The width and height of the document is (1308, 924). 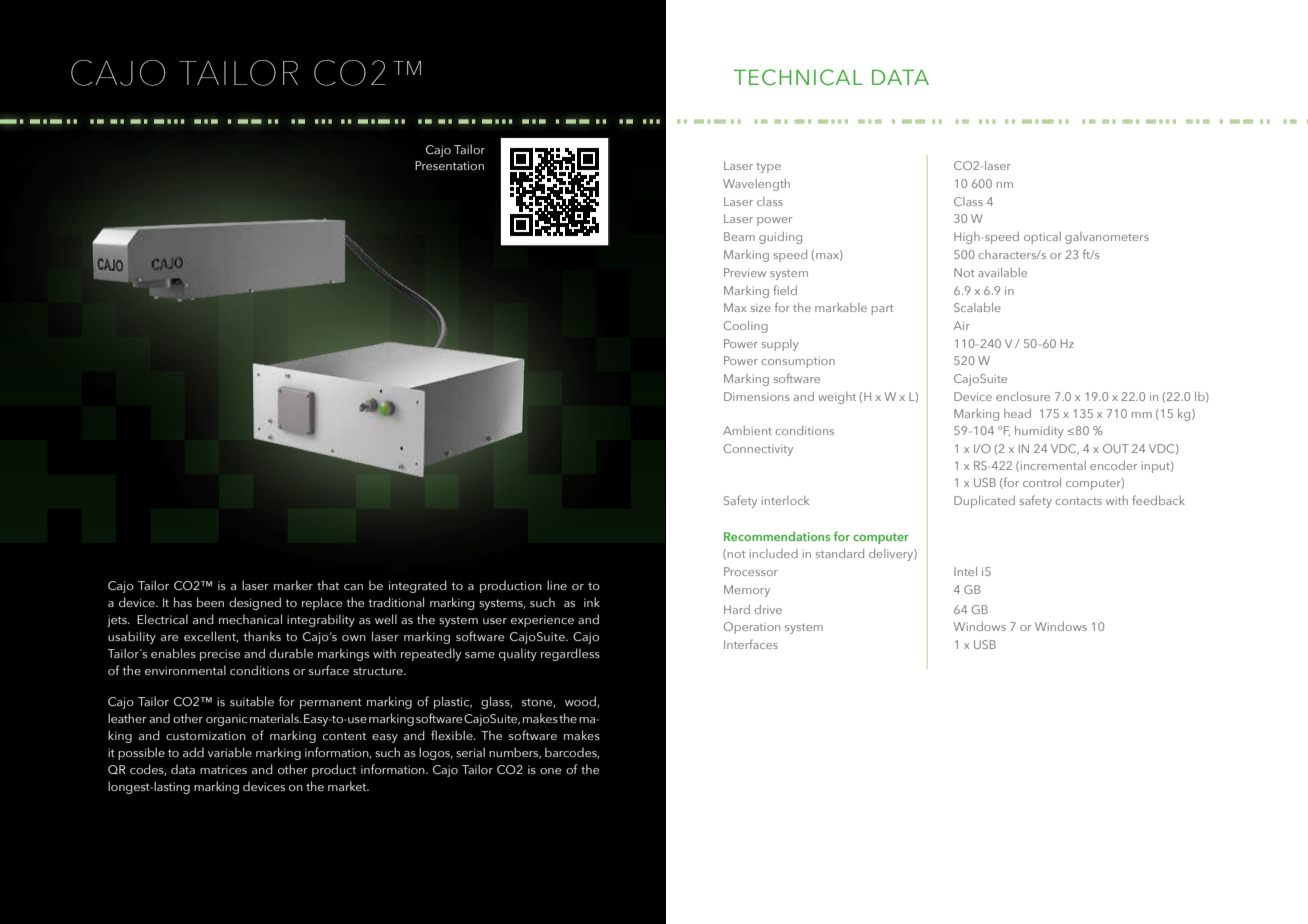 I want to click on marker, so click(x=293, y=585).
